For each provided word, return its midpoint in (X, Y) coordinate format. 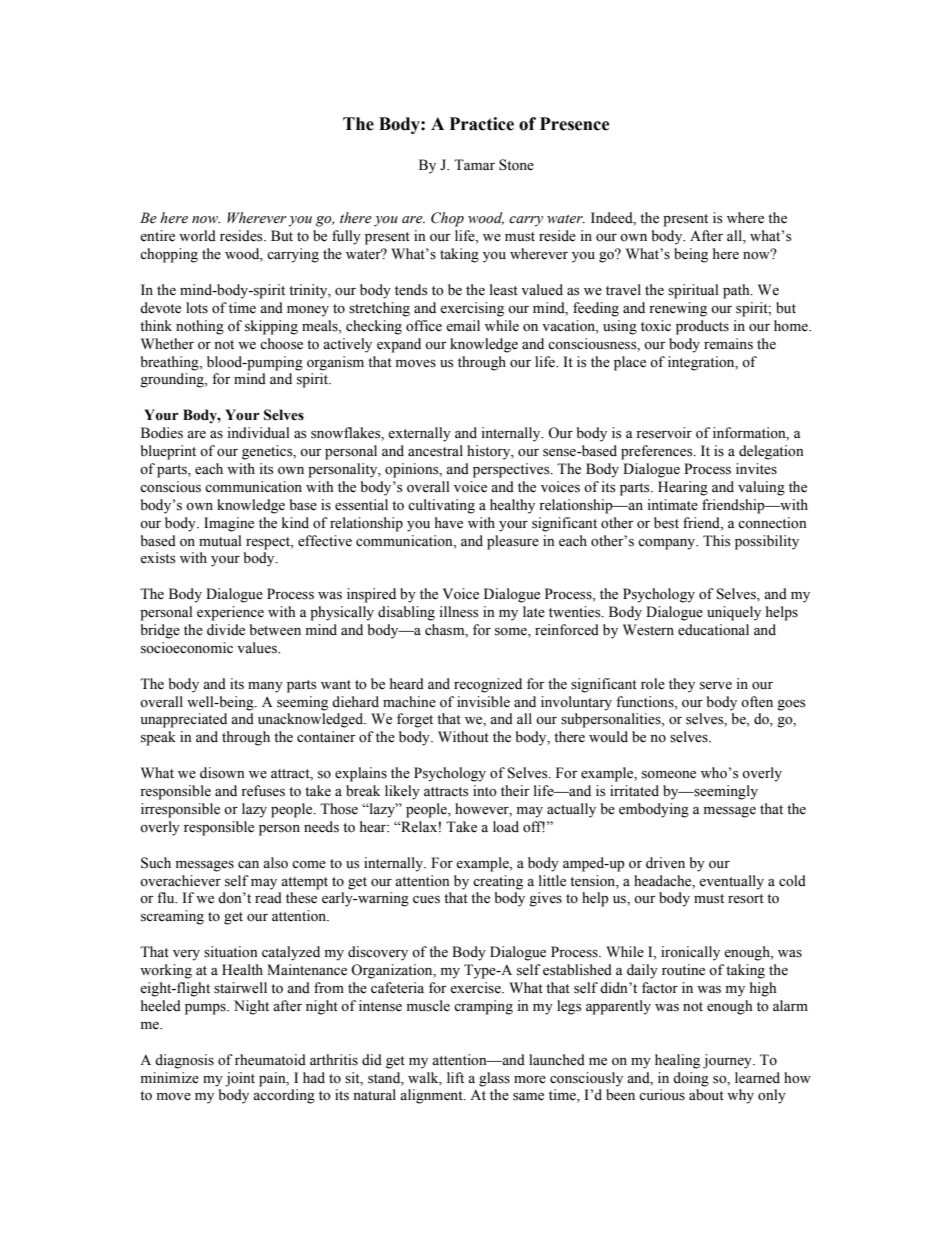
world (197, 236)
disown (222, 773)
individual (258, 433)
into (485, 791)
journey (728, 1061)
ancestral (435, 451)
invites (756, 469)
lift (455, 1077)
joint (240, 1079)
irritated (634, 791)
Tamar (474, 164)
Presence (575, 124)
